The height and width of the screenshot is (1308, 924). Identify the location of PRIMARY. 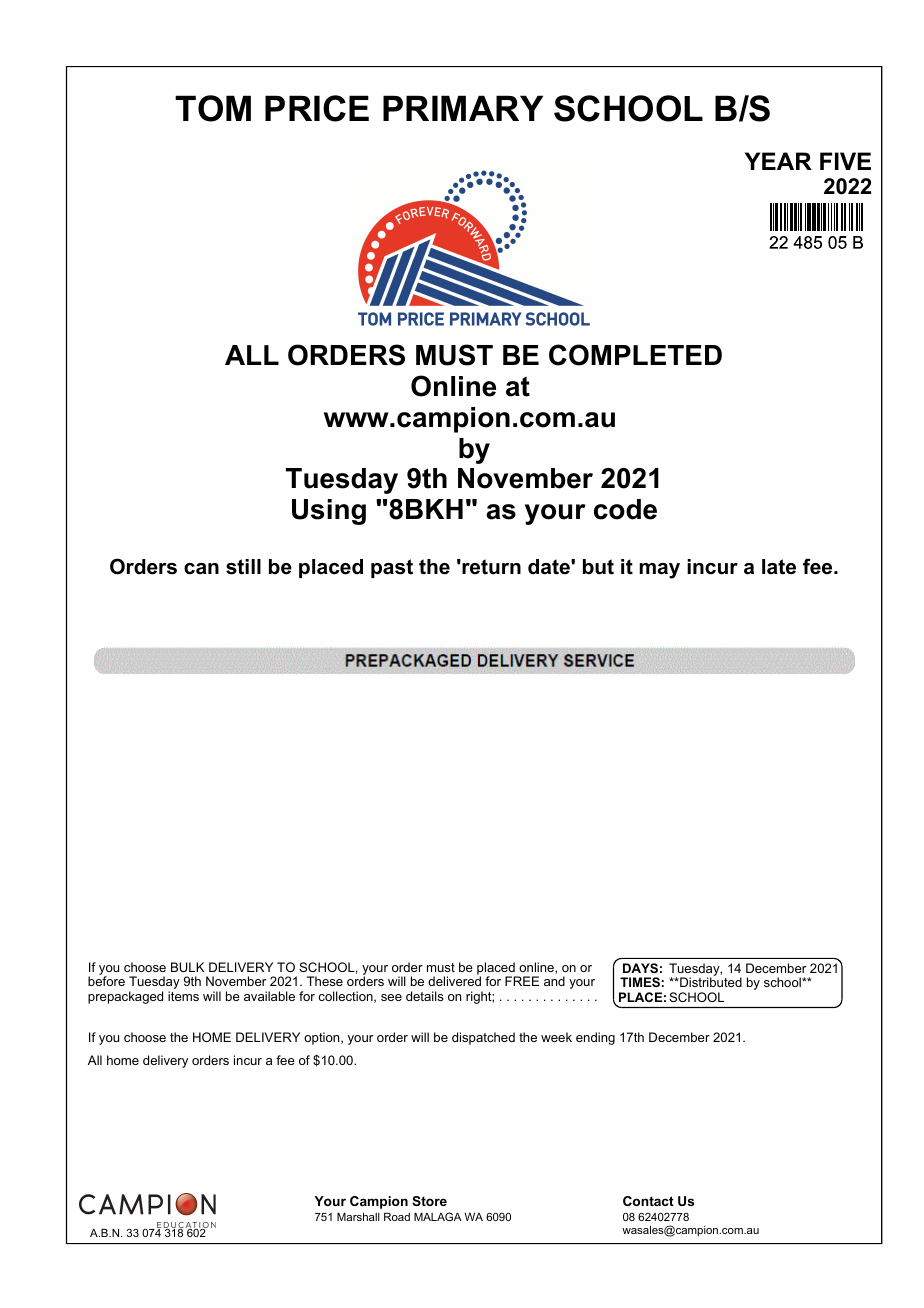
(463, 108).
